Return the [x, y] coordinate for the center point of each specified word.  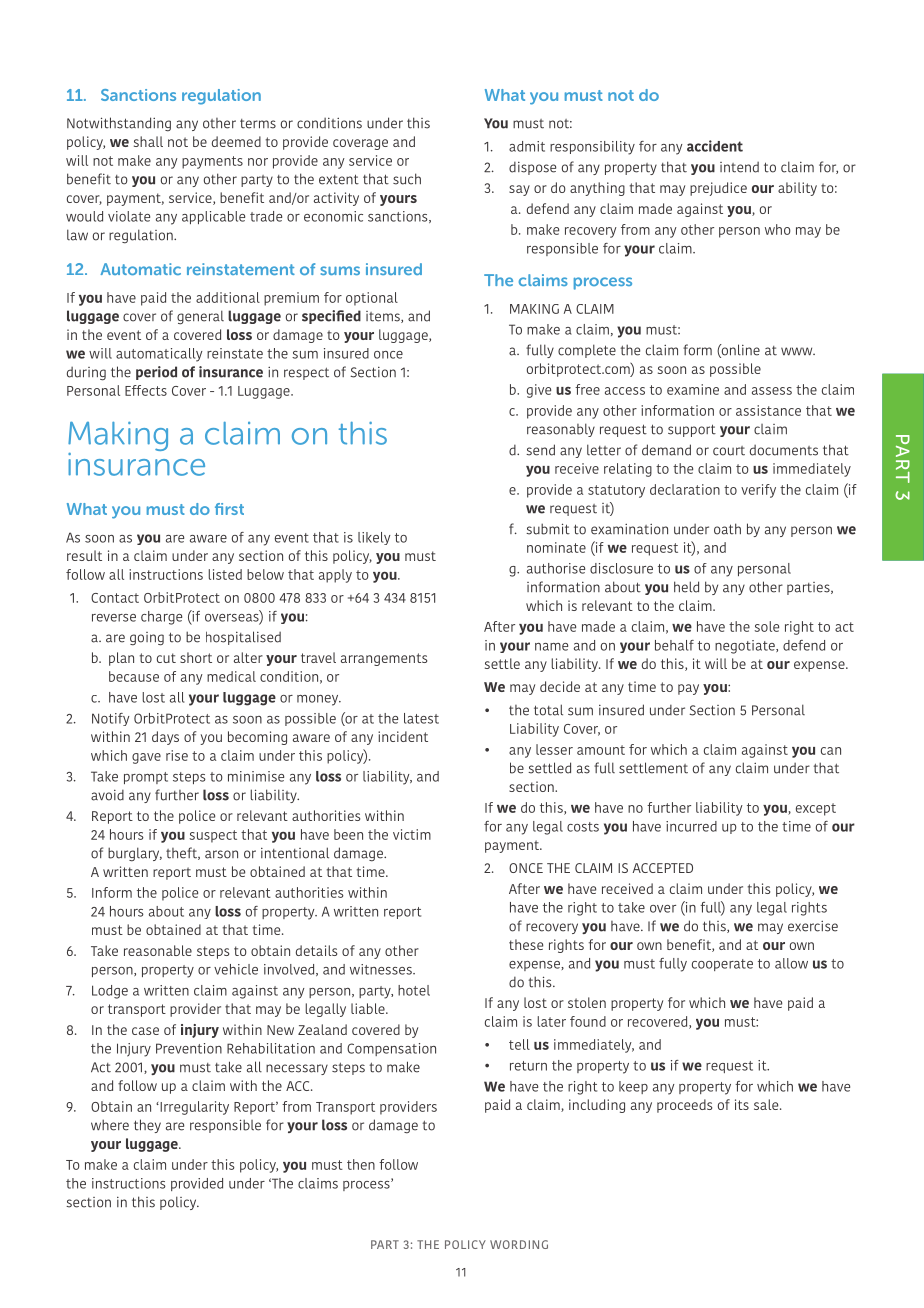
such [407, 179]
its [742, 1104]
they [147, 1126]
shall [148, 141]
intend [739, 167]
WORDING [519, 1244]
